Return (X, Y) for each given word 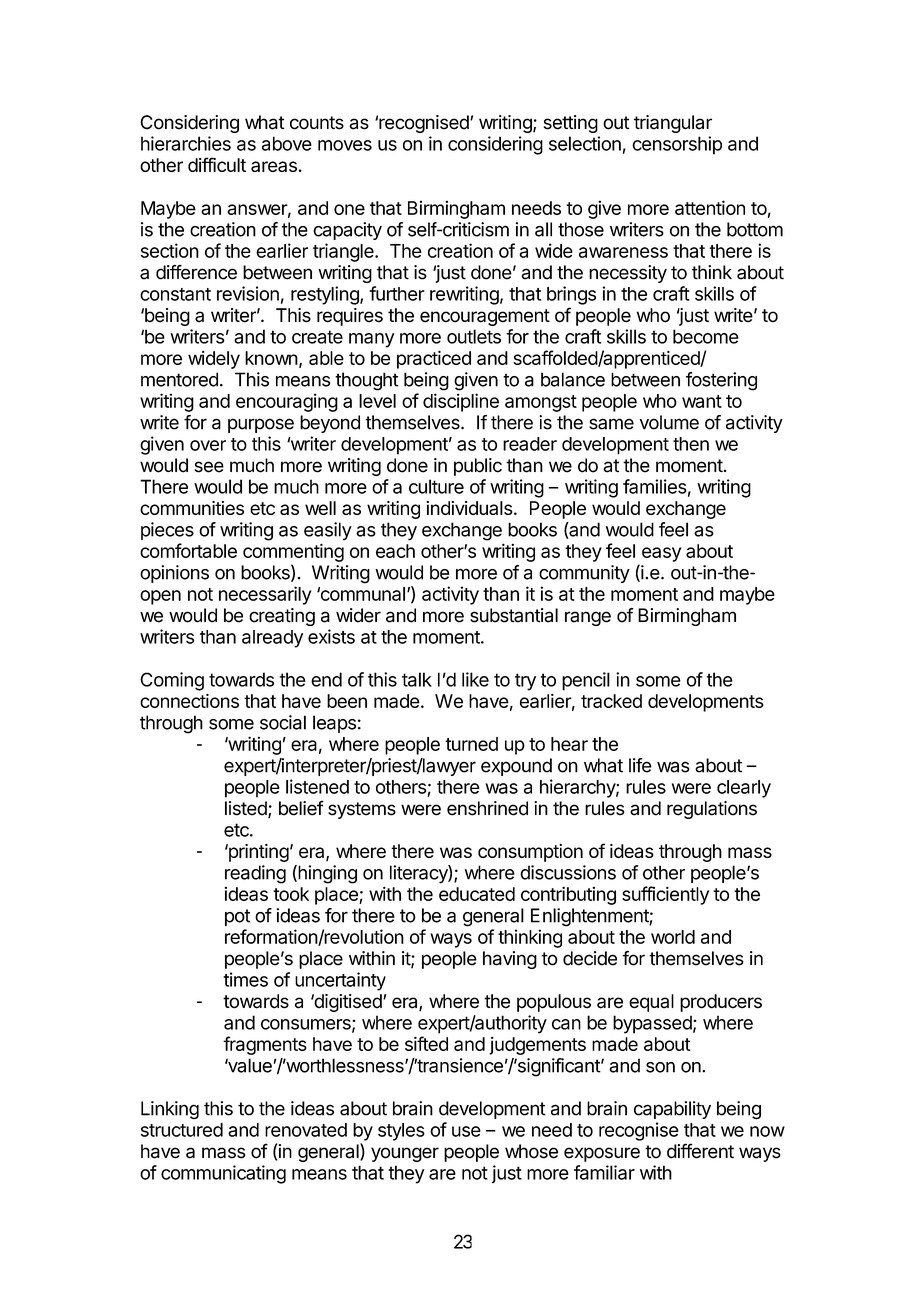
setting (570, 124)
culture (436, 486)
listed (247, 809)
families (655, 486)
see (209, 467)
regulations (712, 810)
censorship (677, 145)
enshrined (487, 808)
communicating (223, 1174)
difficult (217, 164)
